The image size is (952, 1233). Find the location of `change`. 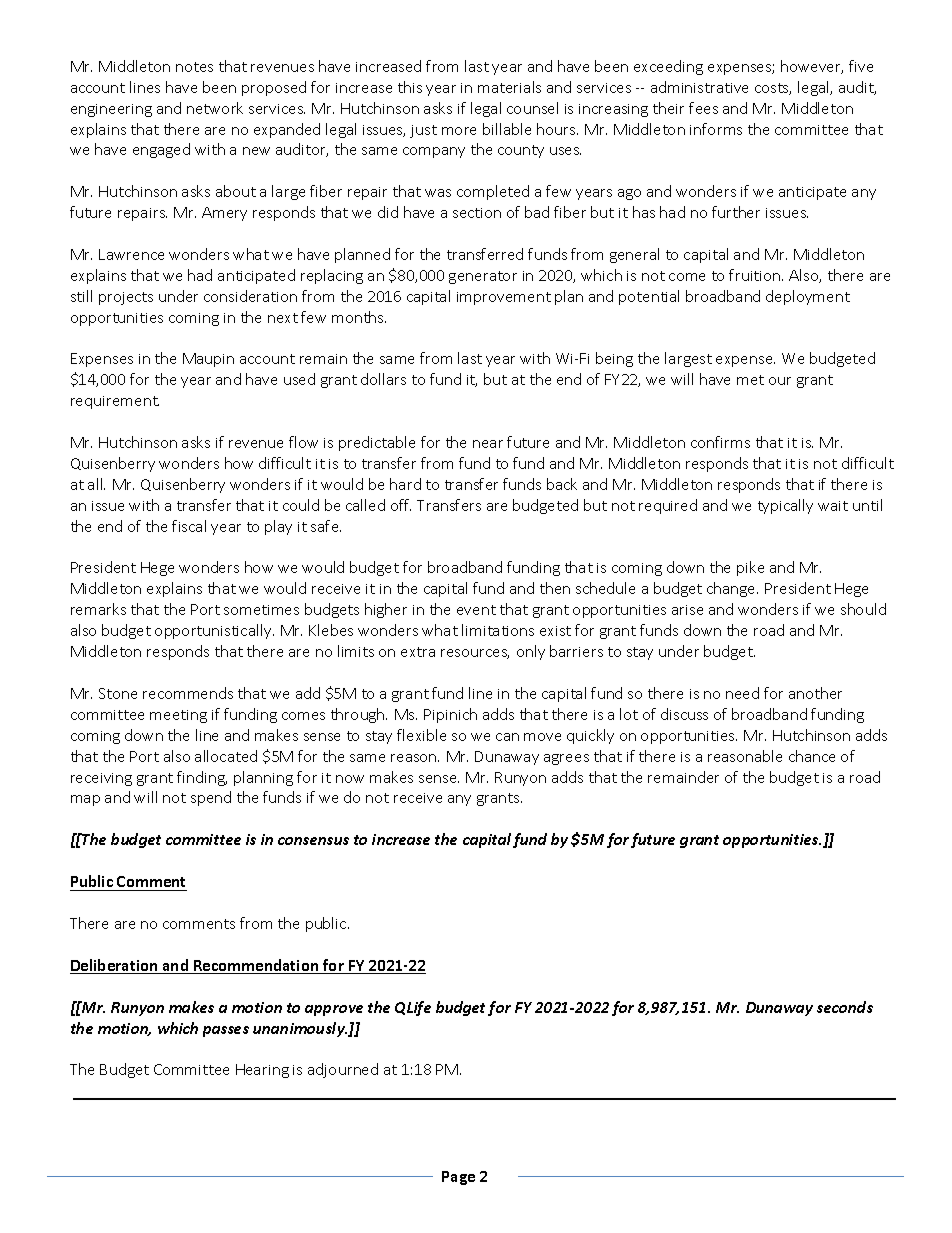

change is located at coordinates (732, 589).
